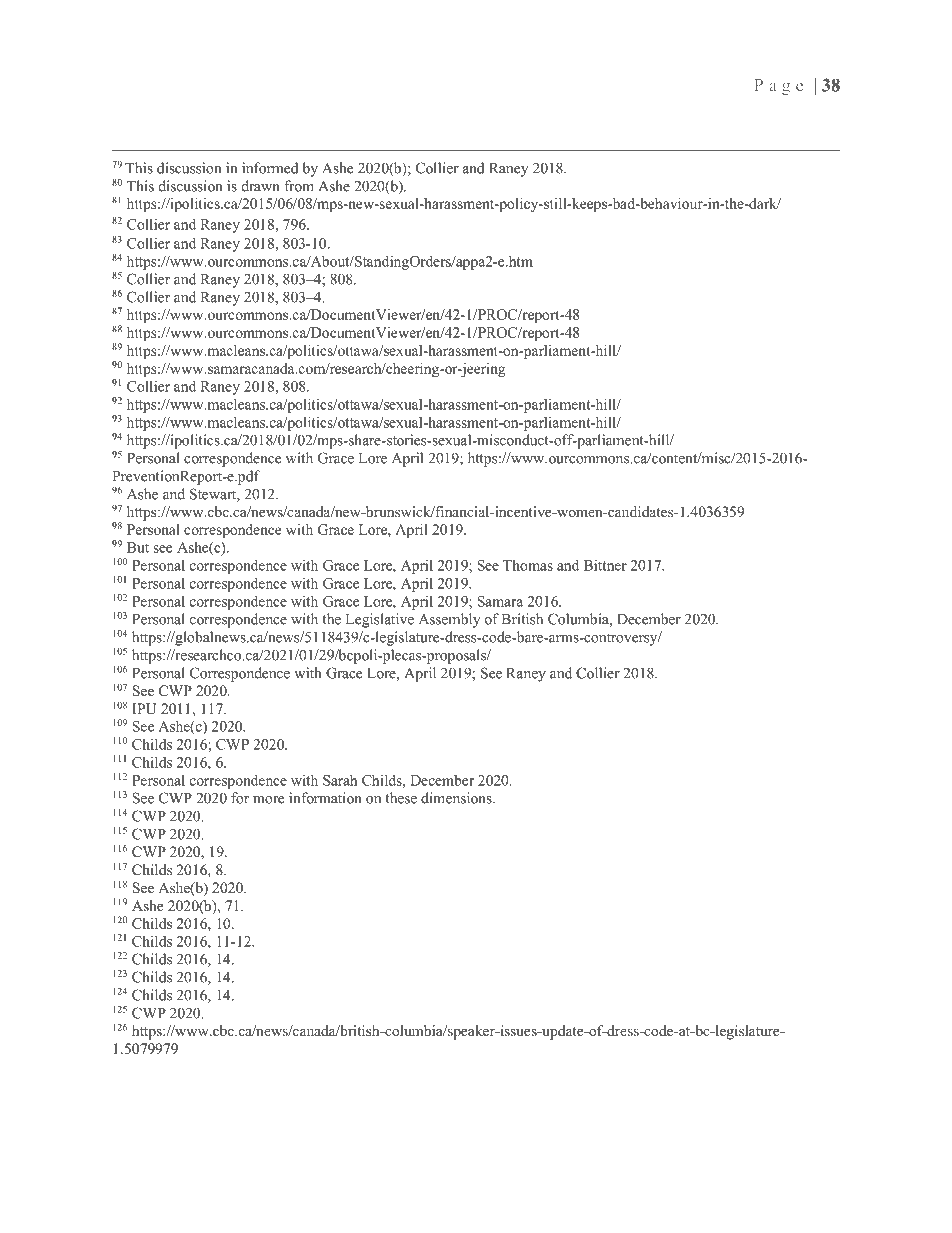  Describe the element at coordinates (268, 800) in the document. I see `more` at that location.
